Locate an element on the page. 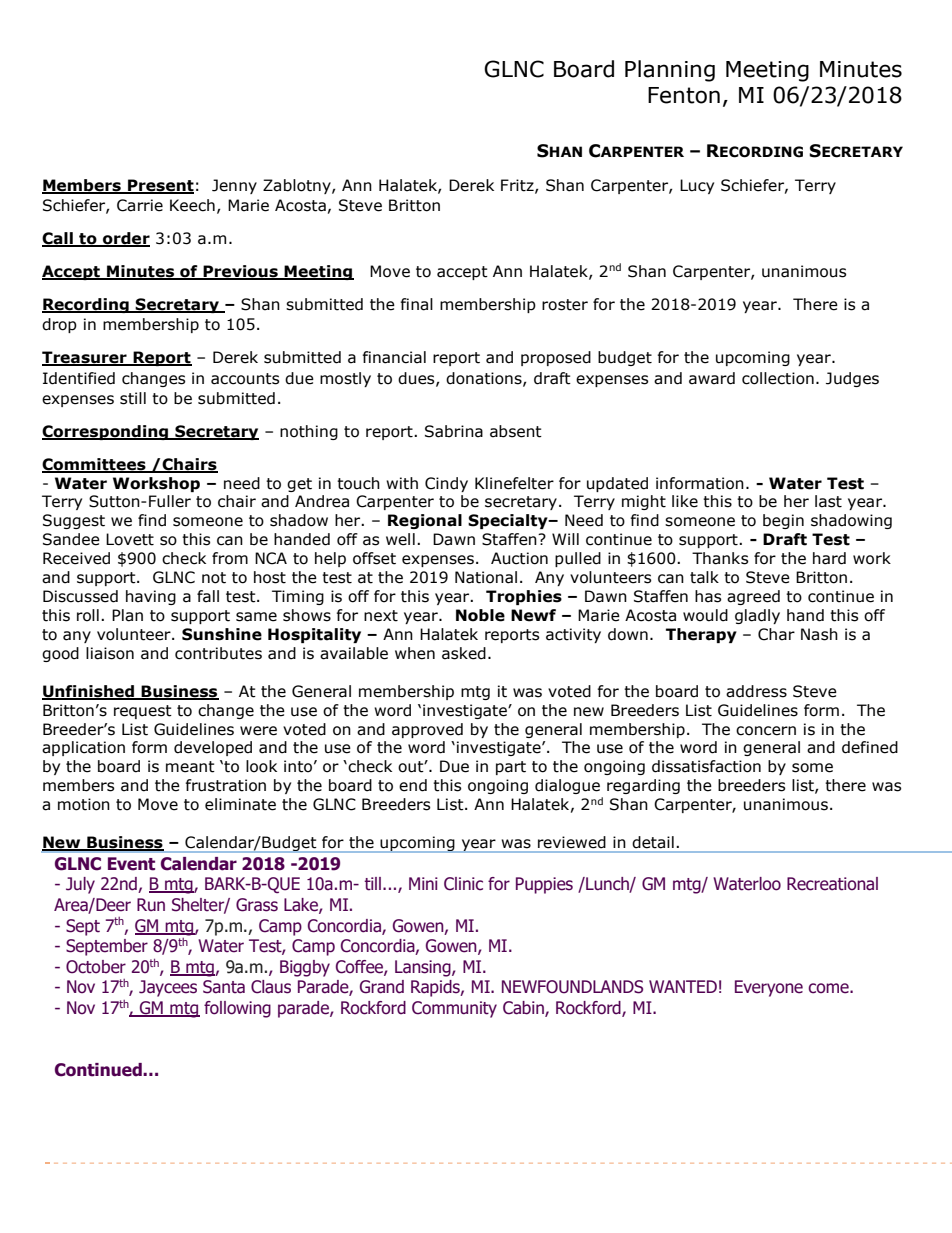 The width and height of the document is (952, 1233). concern is located at coordinates (766, 731).
